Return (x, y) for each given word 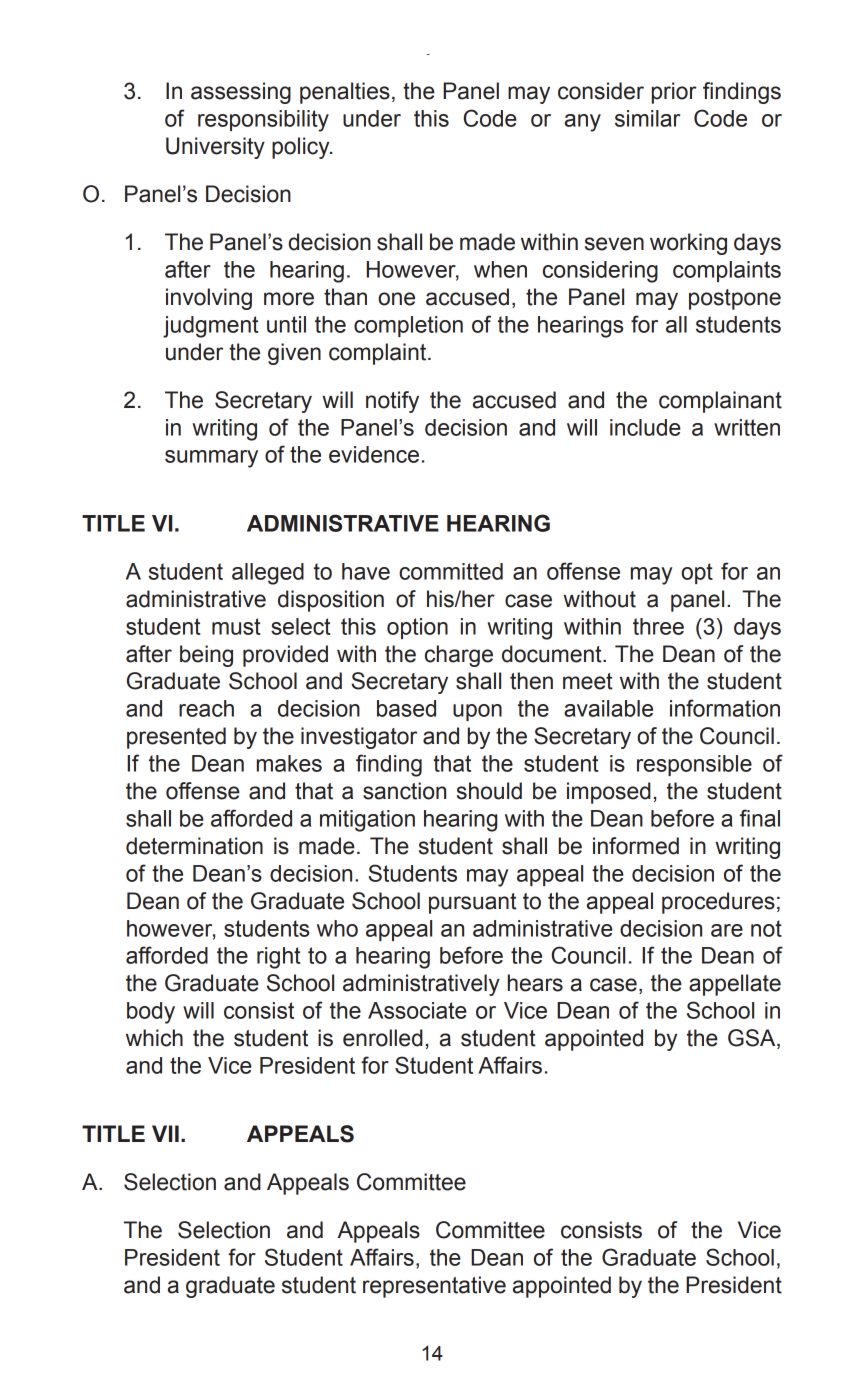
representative (434, 1287)
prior (674, 93)
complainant (720, 402)
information (725, 708)
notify (392, 402)
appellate (735, 985)
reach (206, 708)
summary (211, 459)
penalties (345, 93)
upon (477, 712)
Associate (417, 1010)
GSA (753, 1039)
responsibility (263, 121)
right (279, 958)
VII (165, 1133)
